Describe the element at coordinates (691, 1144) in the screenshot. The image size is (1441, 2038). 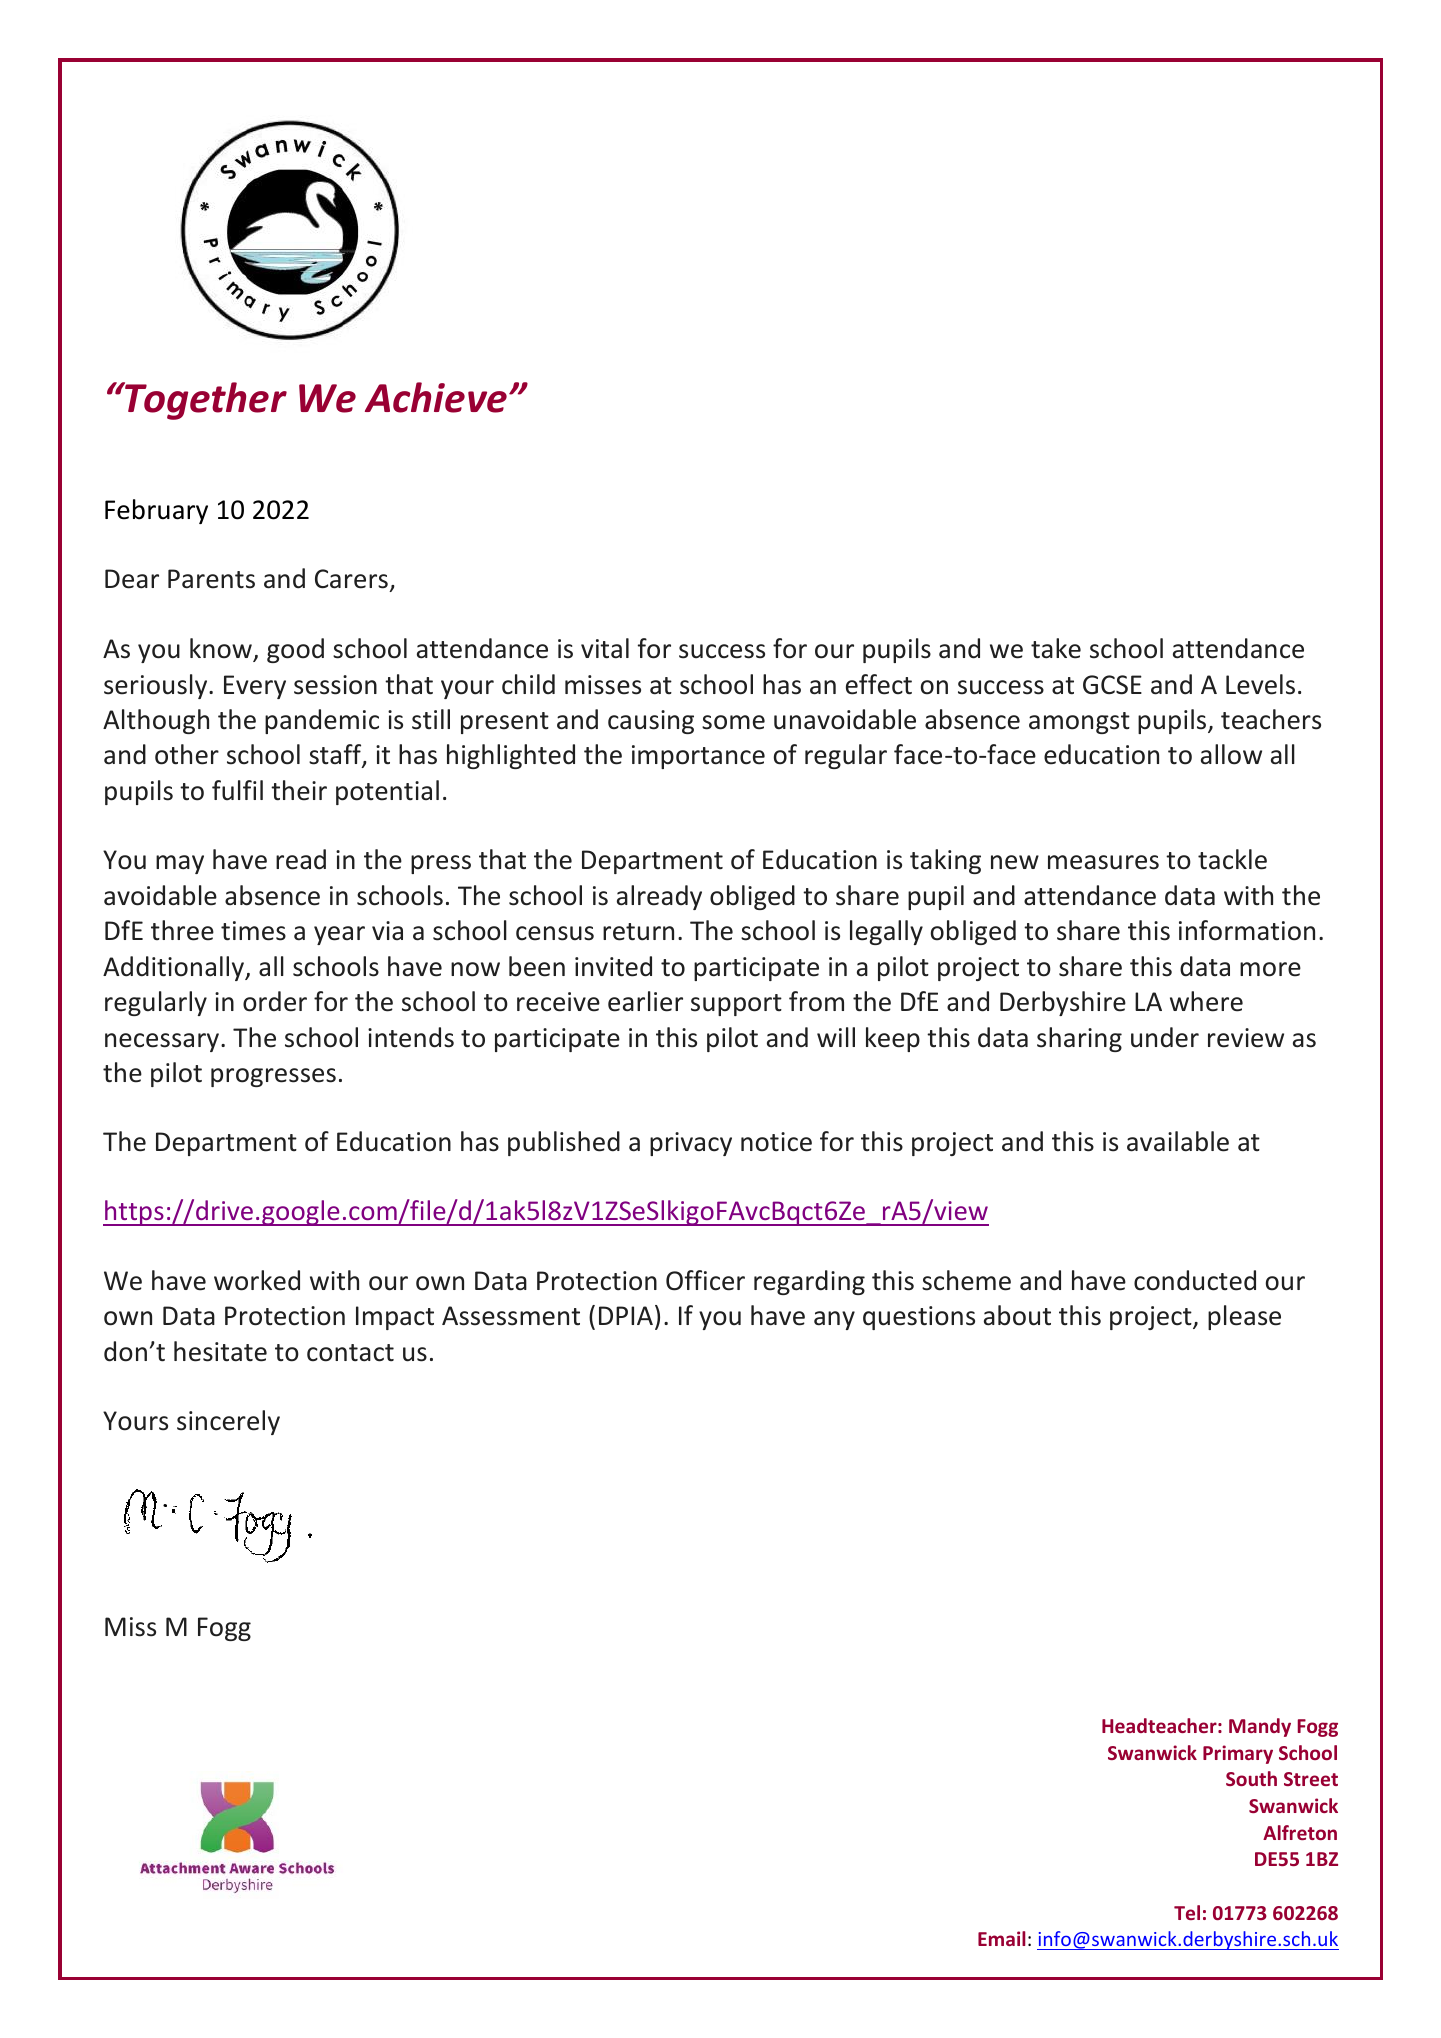
I see `privacy` at that location.
